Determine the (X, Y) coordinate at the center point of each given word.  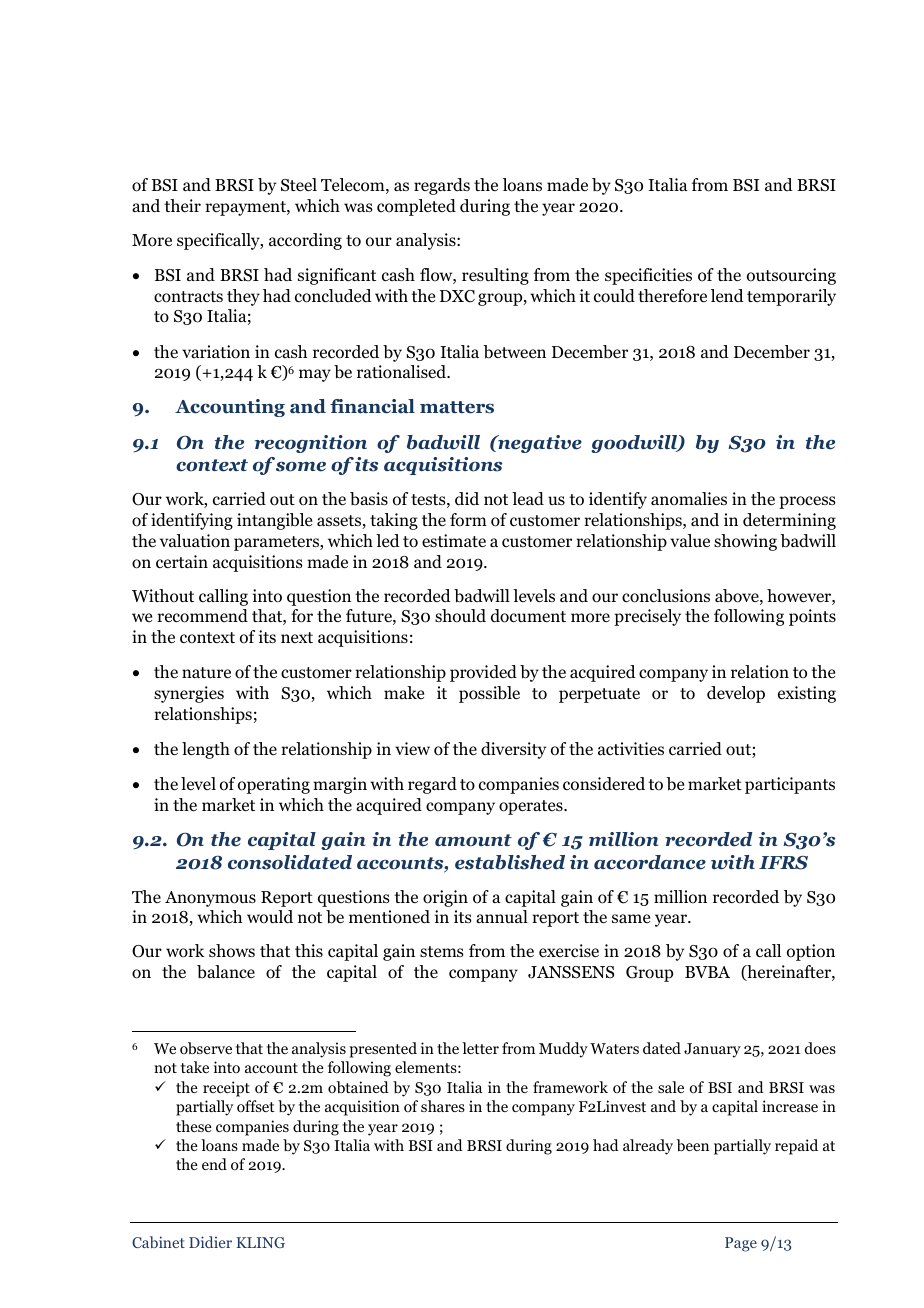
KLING (260, 1242)
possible (489, 694)
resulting (495, 276)
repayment (246, 208)
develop (736, 694)
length (206, 750)
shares (443, 1106)
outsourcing (791, 276)
